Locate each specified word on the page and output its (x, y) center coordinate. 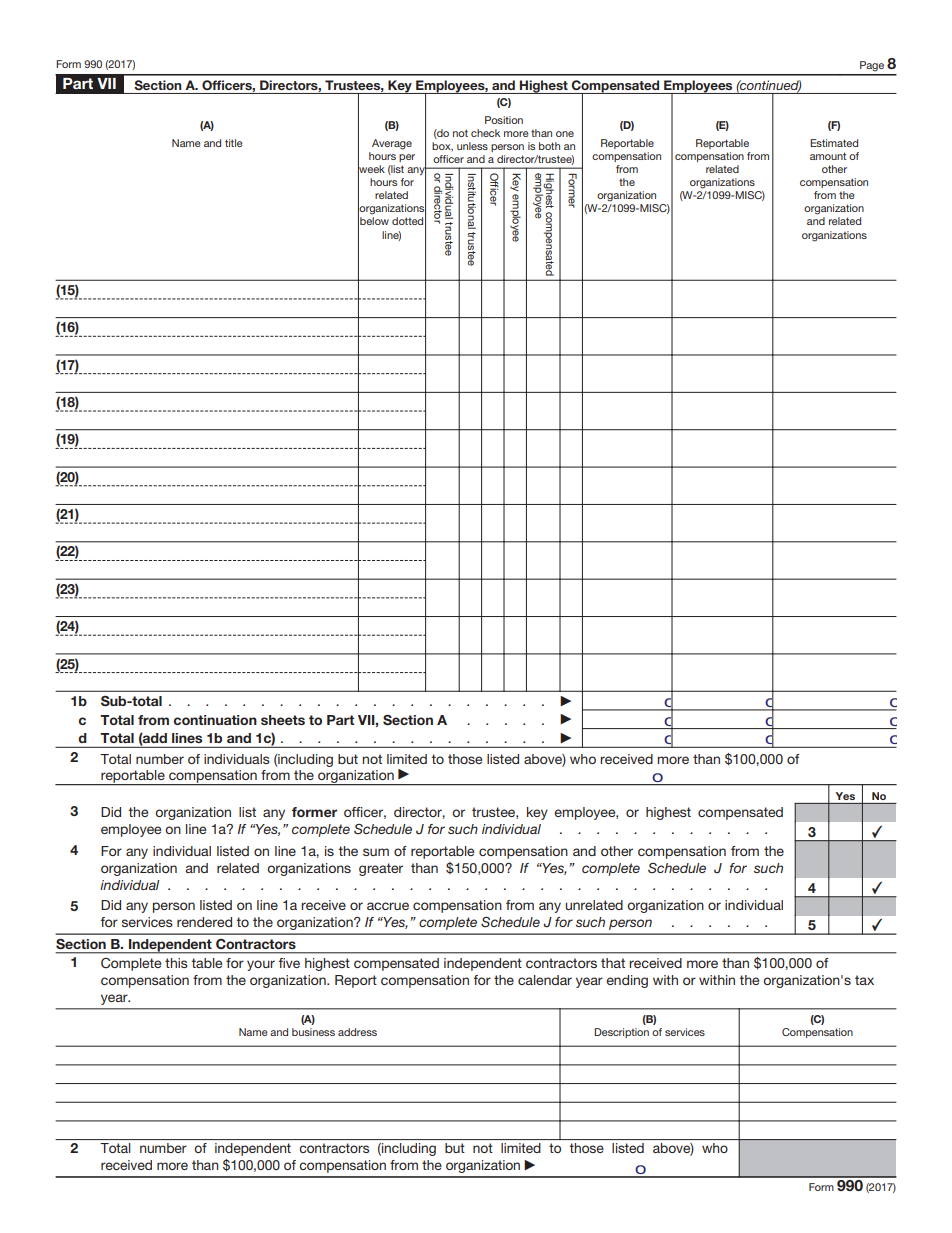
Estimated (834, 143)
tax (864, 980)
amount (828, 156)
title (234, 143)
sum (376, 852)
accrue (388, 906)
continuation (215, 720)
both (549, 146)
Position (504, 120)
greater (381, 869)
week (371, 169)
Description (621, 1033)
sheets (283, 720)
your (261, 965)
